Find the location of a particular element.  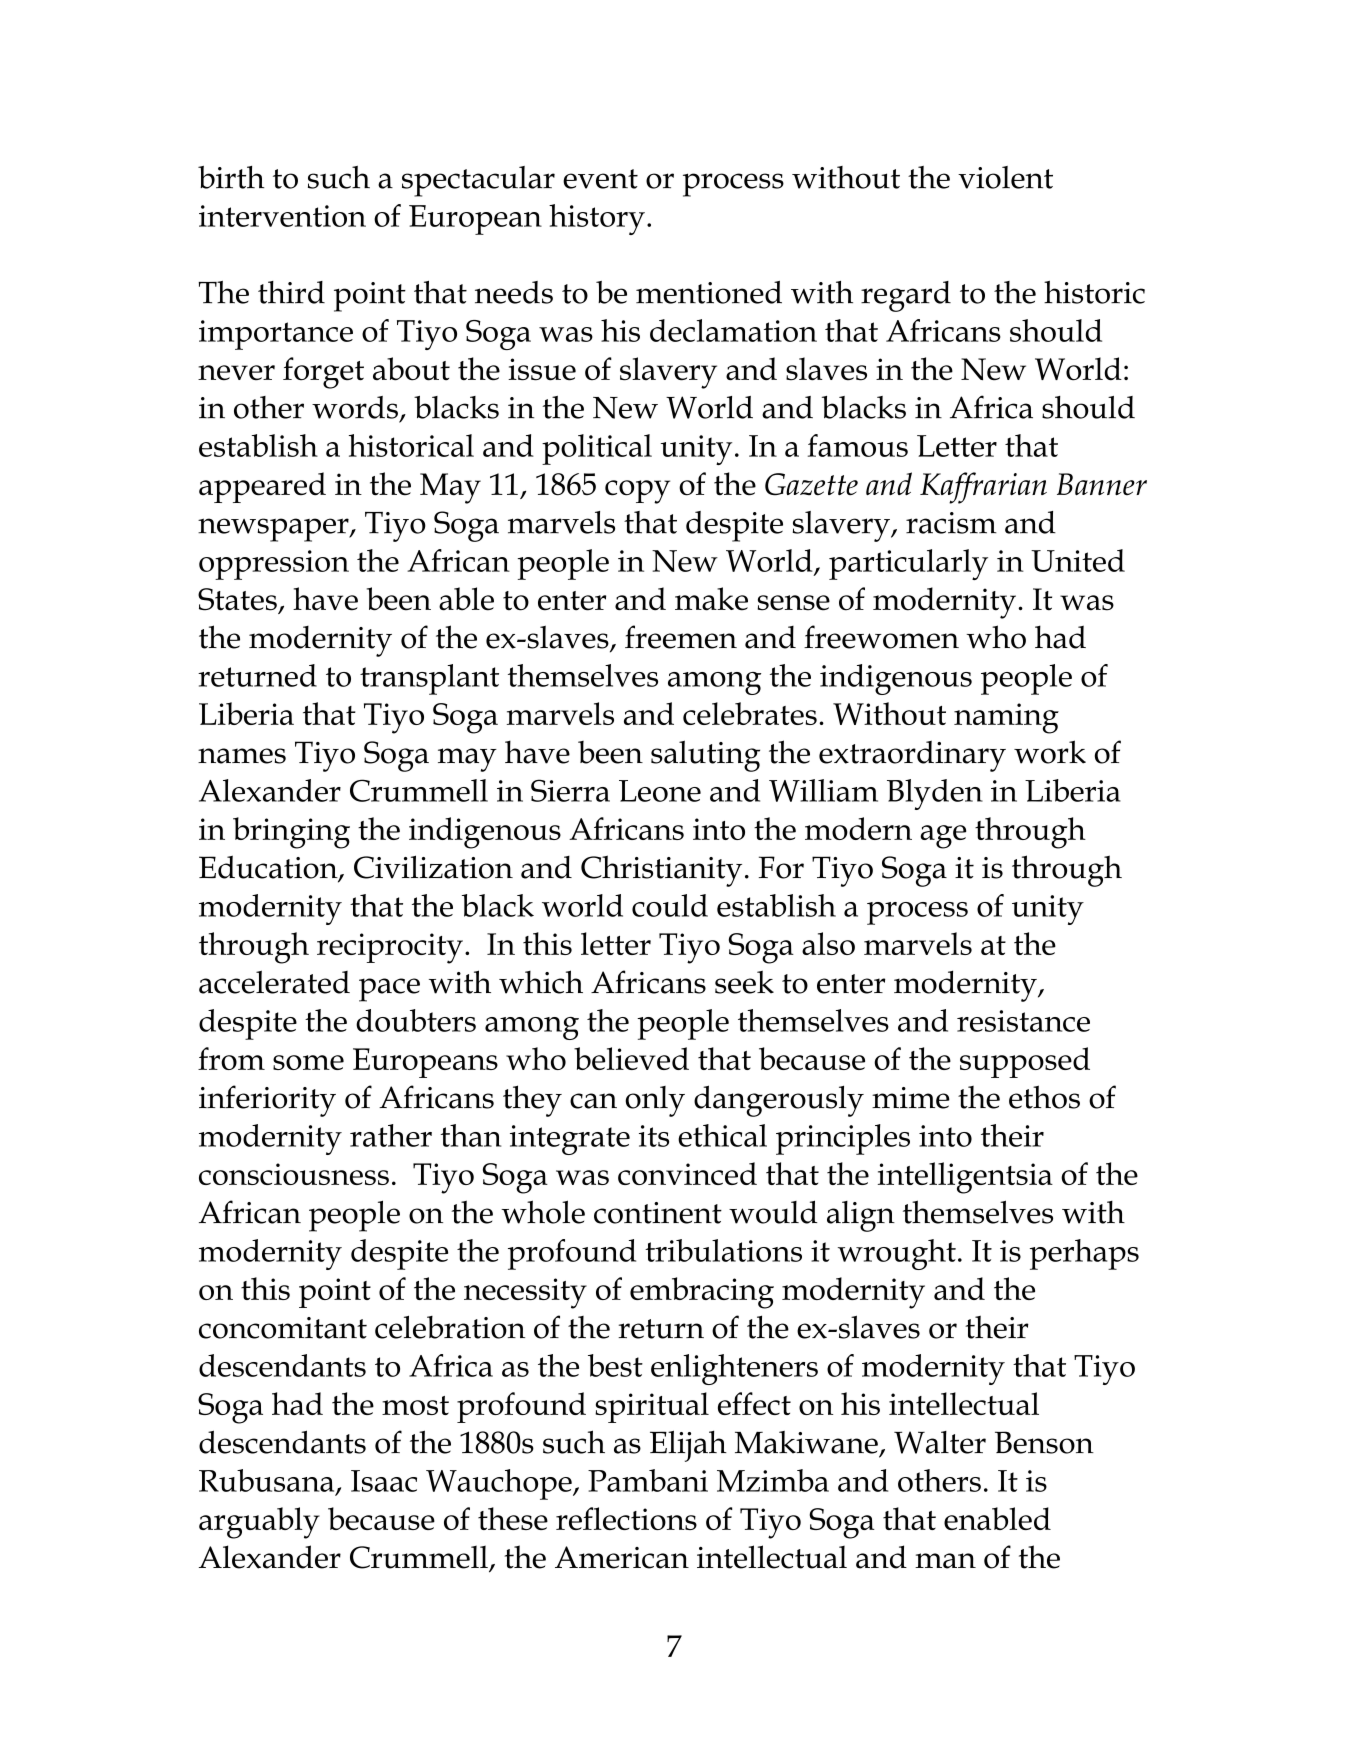

man is located at coordinates (945, 1561).
